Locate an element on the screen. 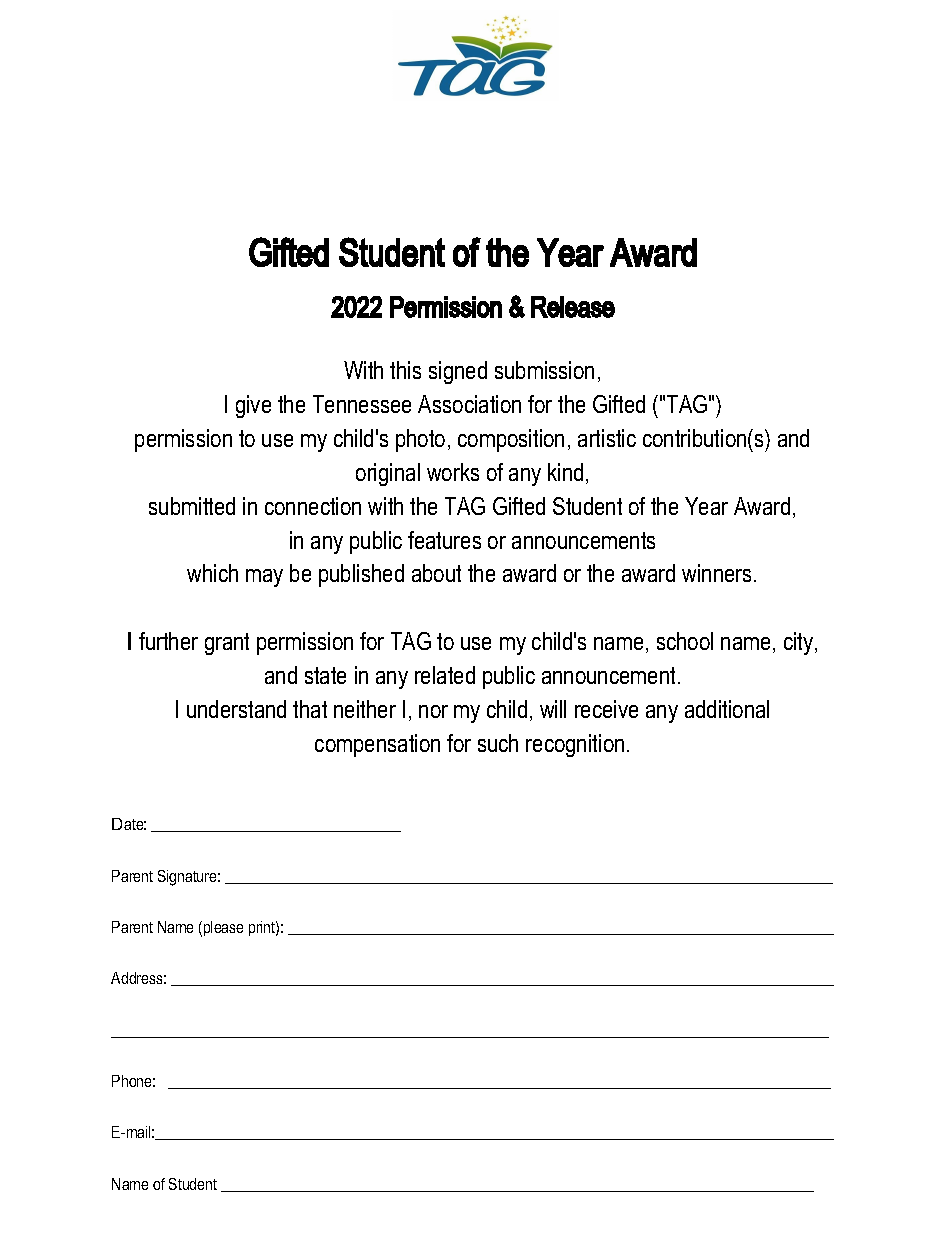  give is located at coordinates (253, 406).
